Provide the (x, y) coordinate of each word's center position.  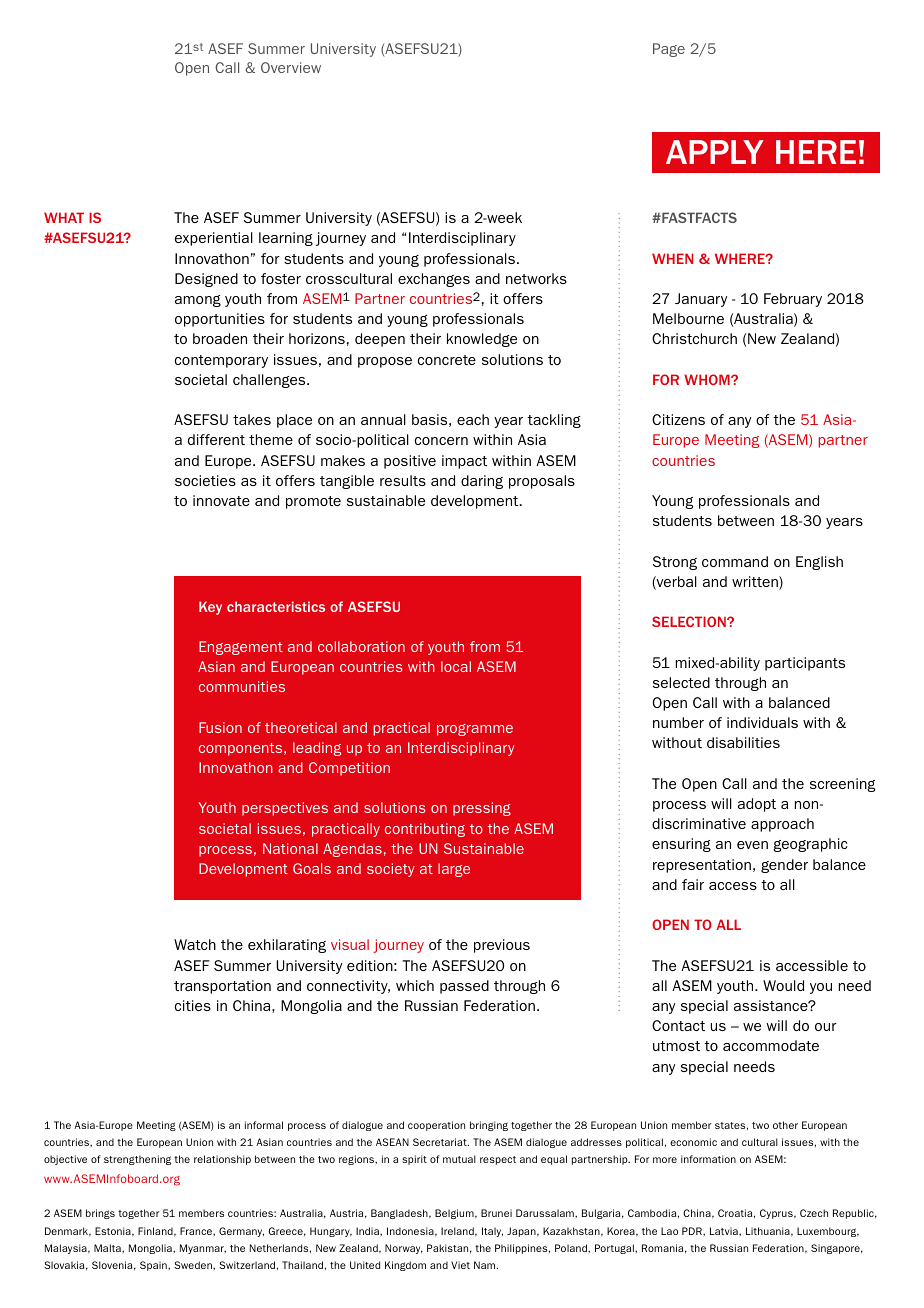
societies (205, 480)
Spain (154, 1266)
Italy (492, 1232)
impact (464, 462)
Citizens (678, 419)
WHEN (672, 258)
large (454, 870)
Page (669, 50)
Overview (291, 67)
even (752, 845)
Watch (195, 944)
